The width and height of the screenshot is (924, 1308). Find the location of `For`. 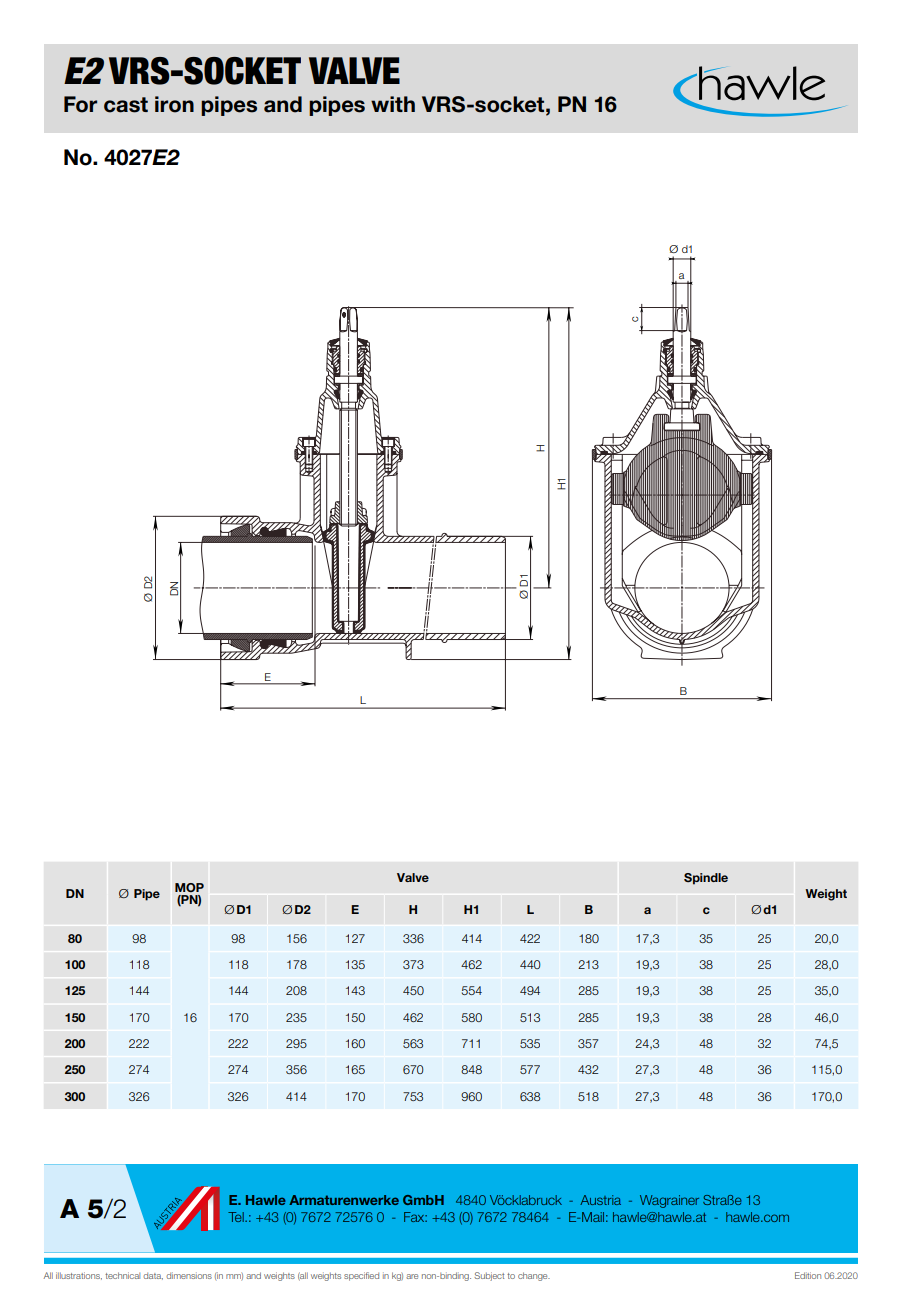

For is located at coordinates (80, 104).
